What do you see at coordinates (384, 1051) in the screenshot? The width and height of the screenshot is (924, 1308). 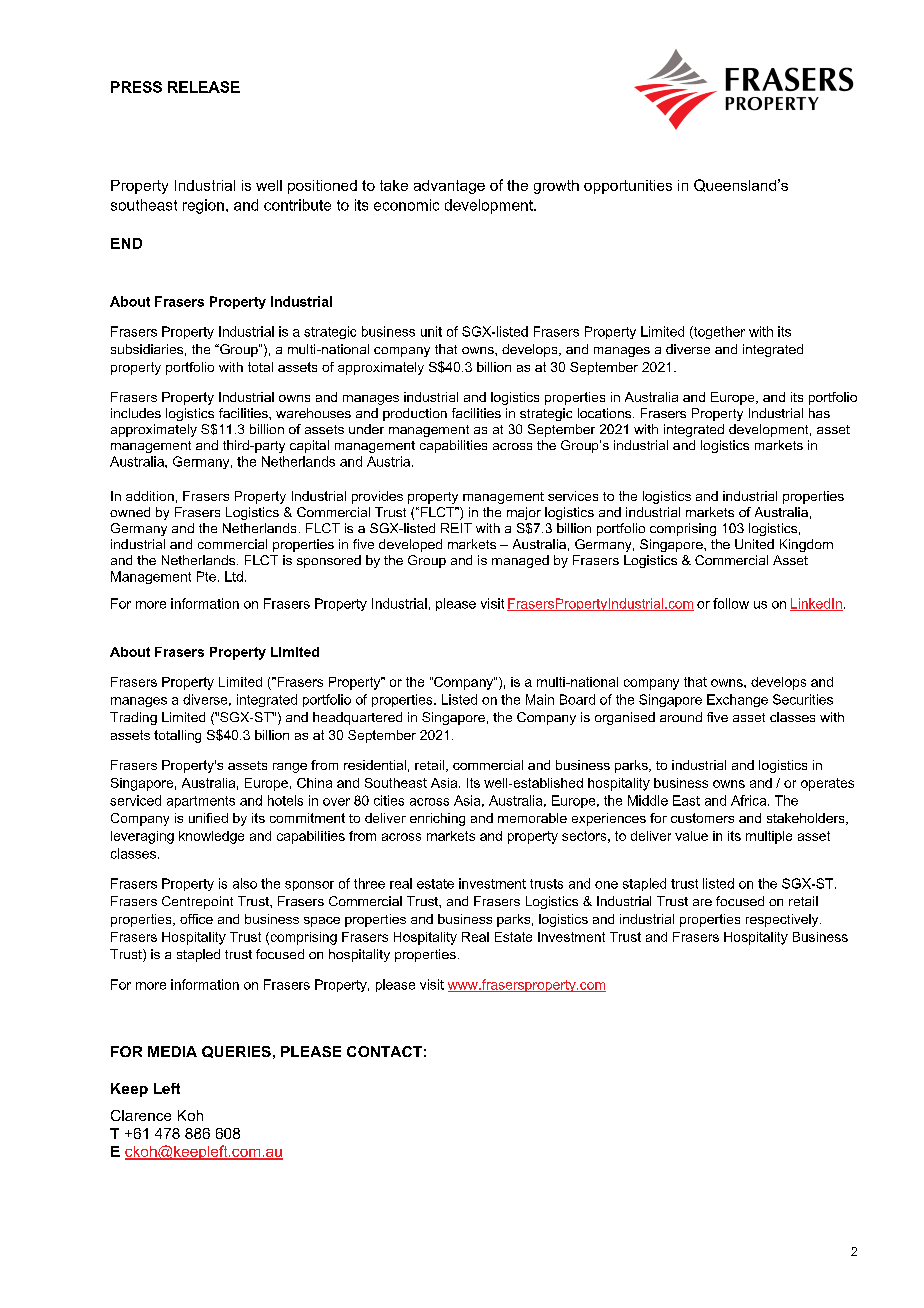 I see `CONTACT` at bounding box center [384, 1051].
